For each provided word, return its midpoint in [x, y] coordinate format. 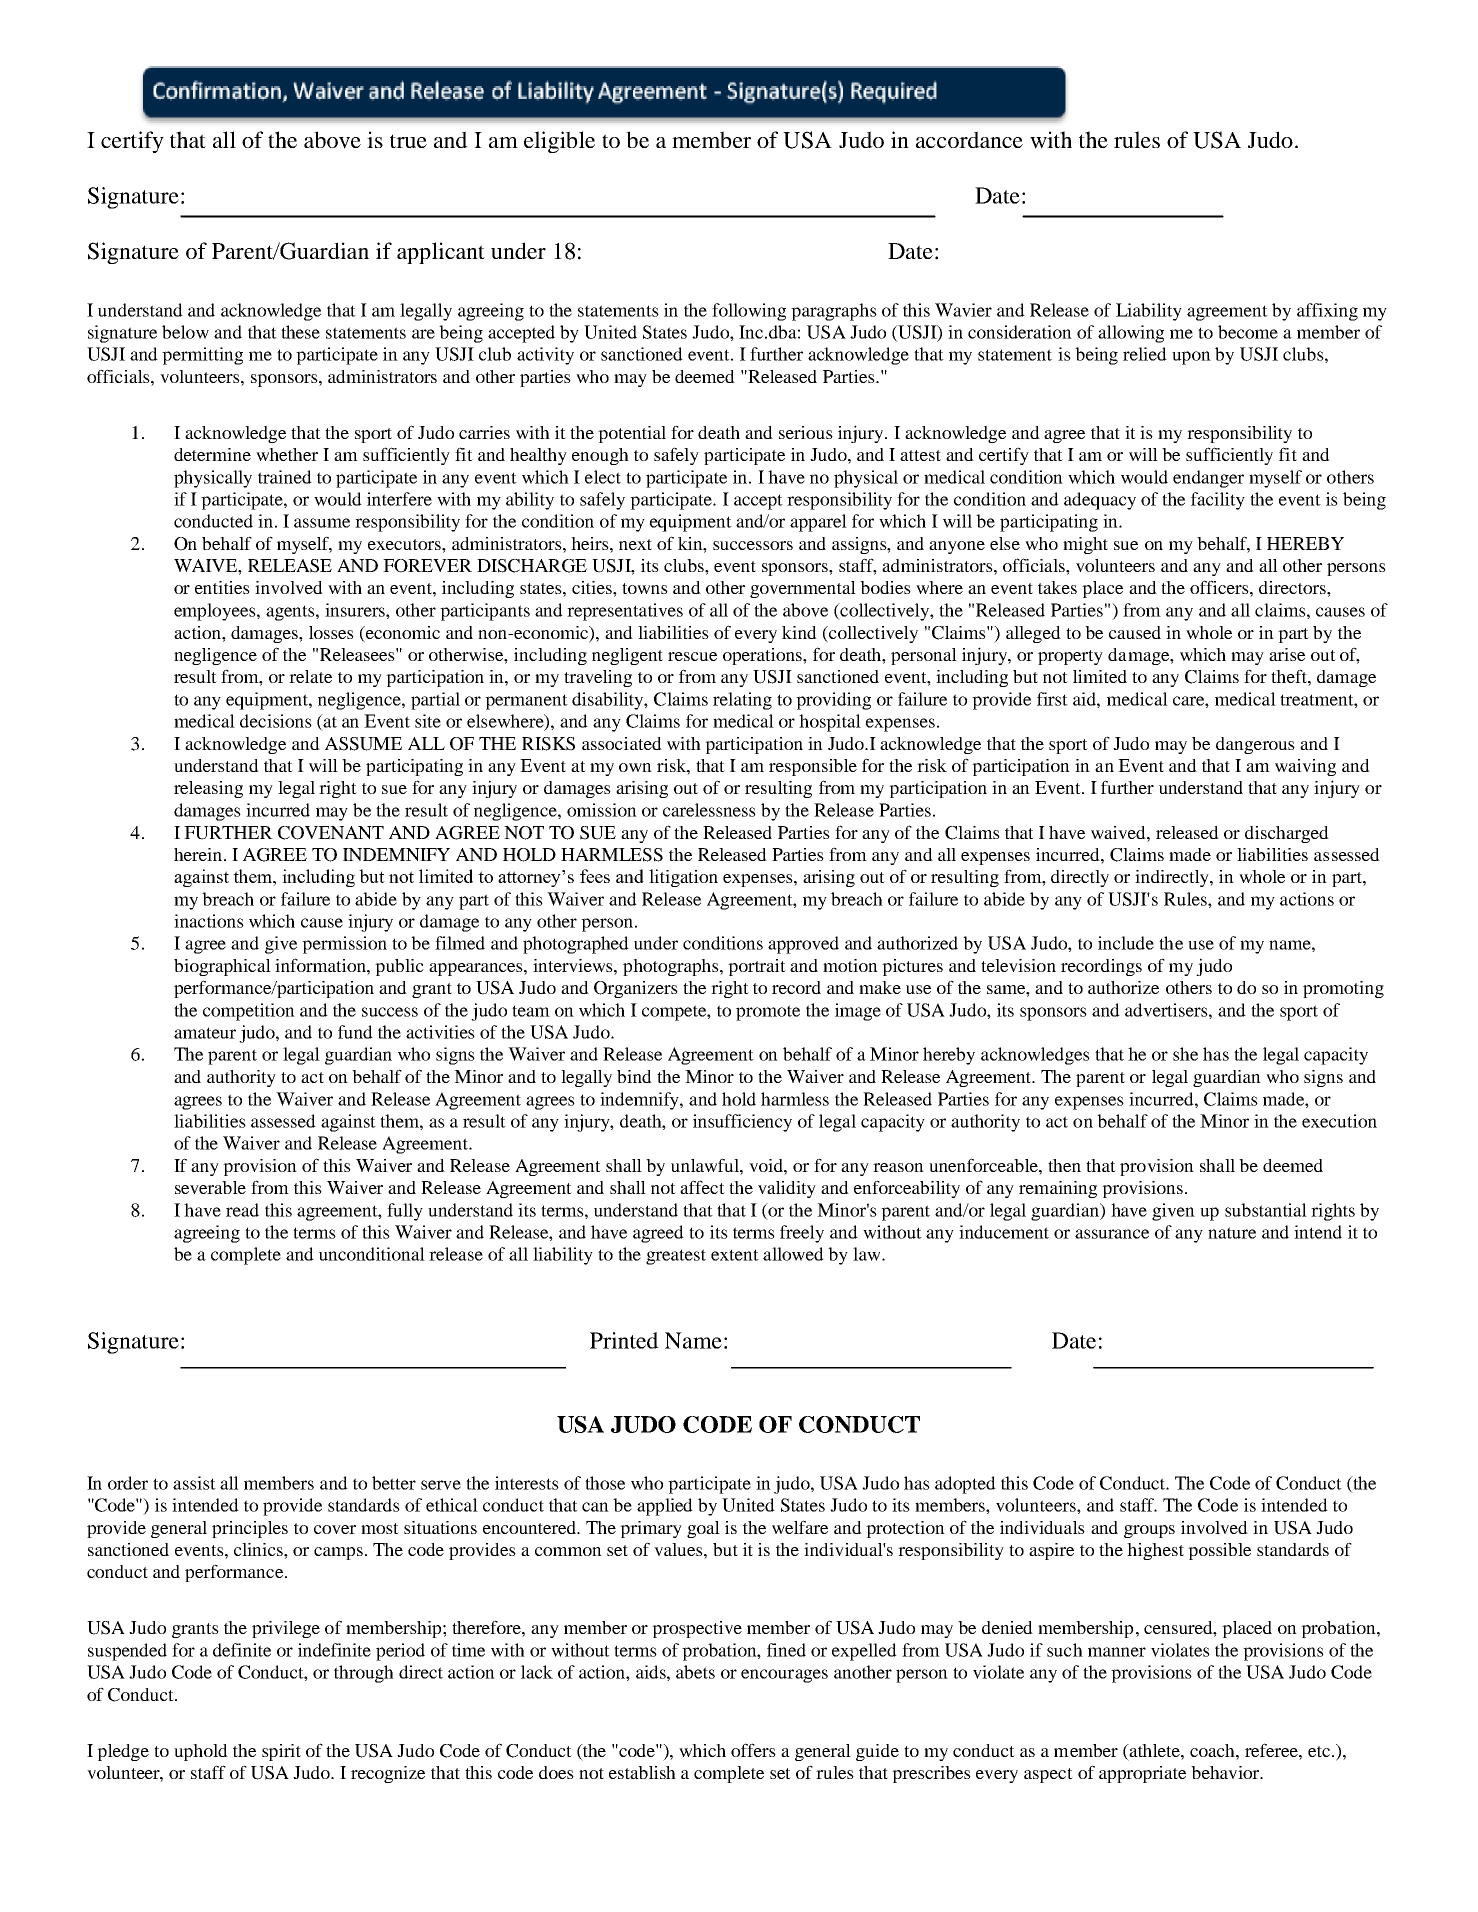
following [749, 312]
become [1248, 332]
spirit [281, 1752]
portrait [757, 967]
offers [753, 1750]
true [408, 141]
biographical [222, 967]
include [1126, 943]
